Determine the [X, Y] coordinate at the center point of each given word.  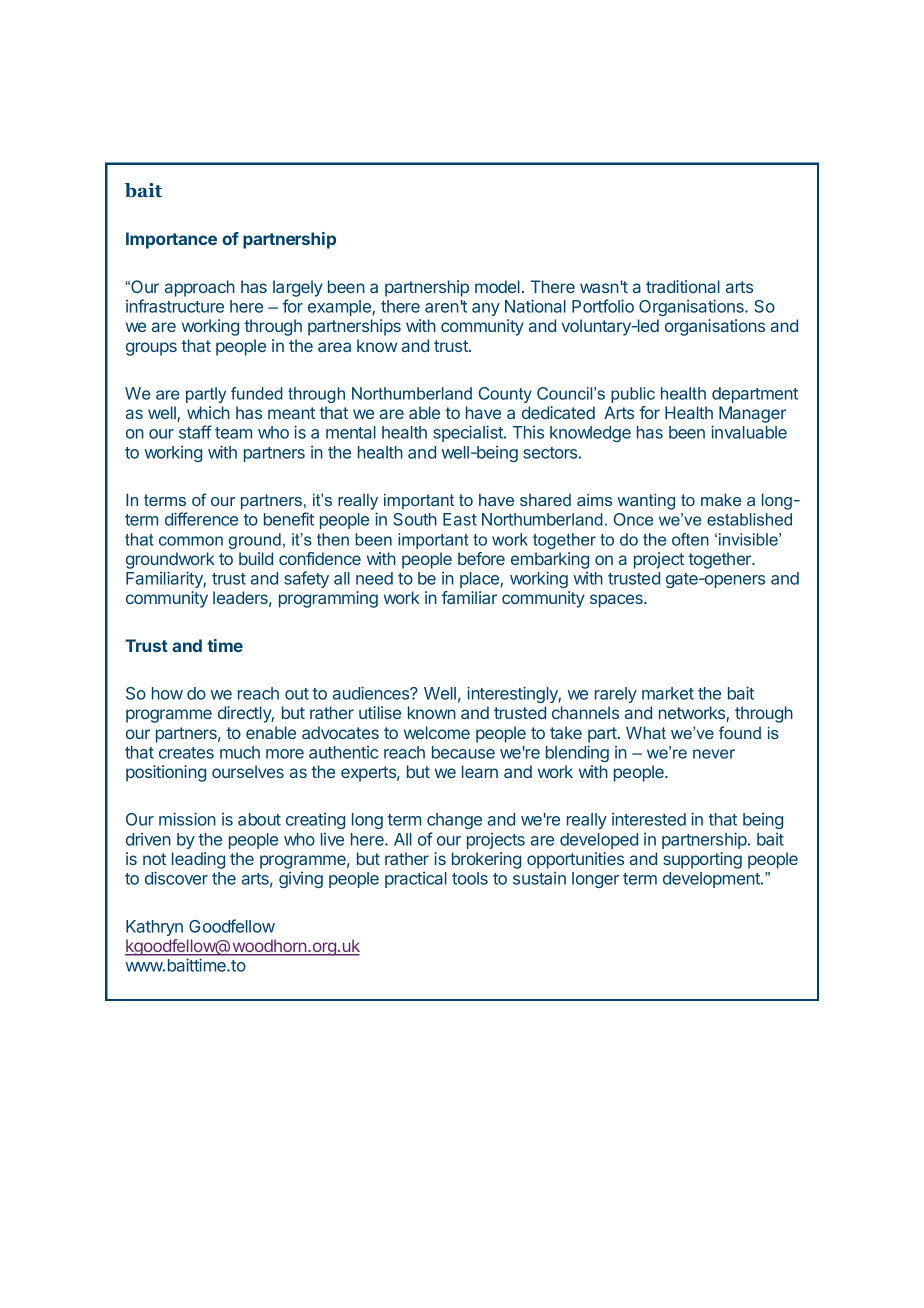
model [497, 286]
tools [470, 878]
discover [176, 878]
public [633, 395]
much [240, 752]
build [256, 558]
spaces [617, 601]
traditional [683, 286]
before [481, 558]
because [463, 752]
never [714, 754]
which [208, 412]
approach [200, 288]
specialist [469, 433]
